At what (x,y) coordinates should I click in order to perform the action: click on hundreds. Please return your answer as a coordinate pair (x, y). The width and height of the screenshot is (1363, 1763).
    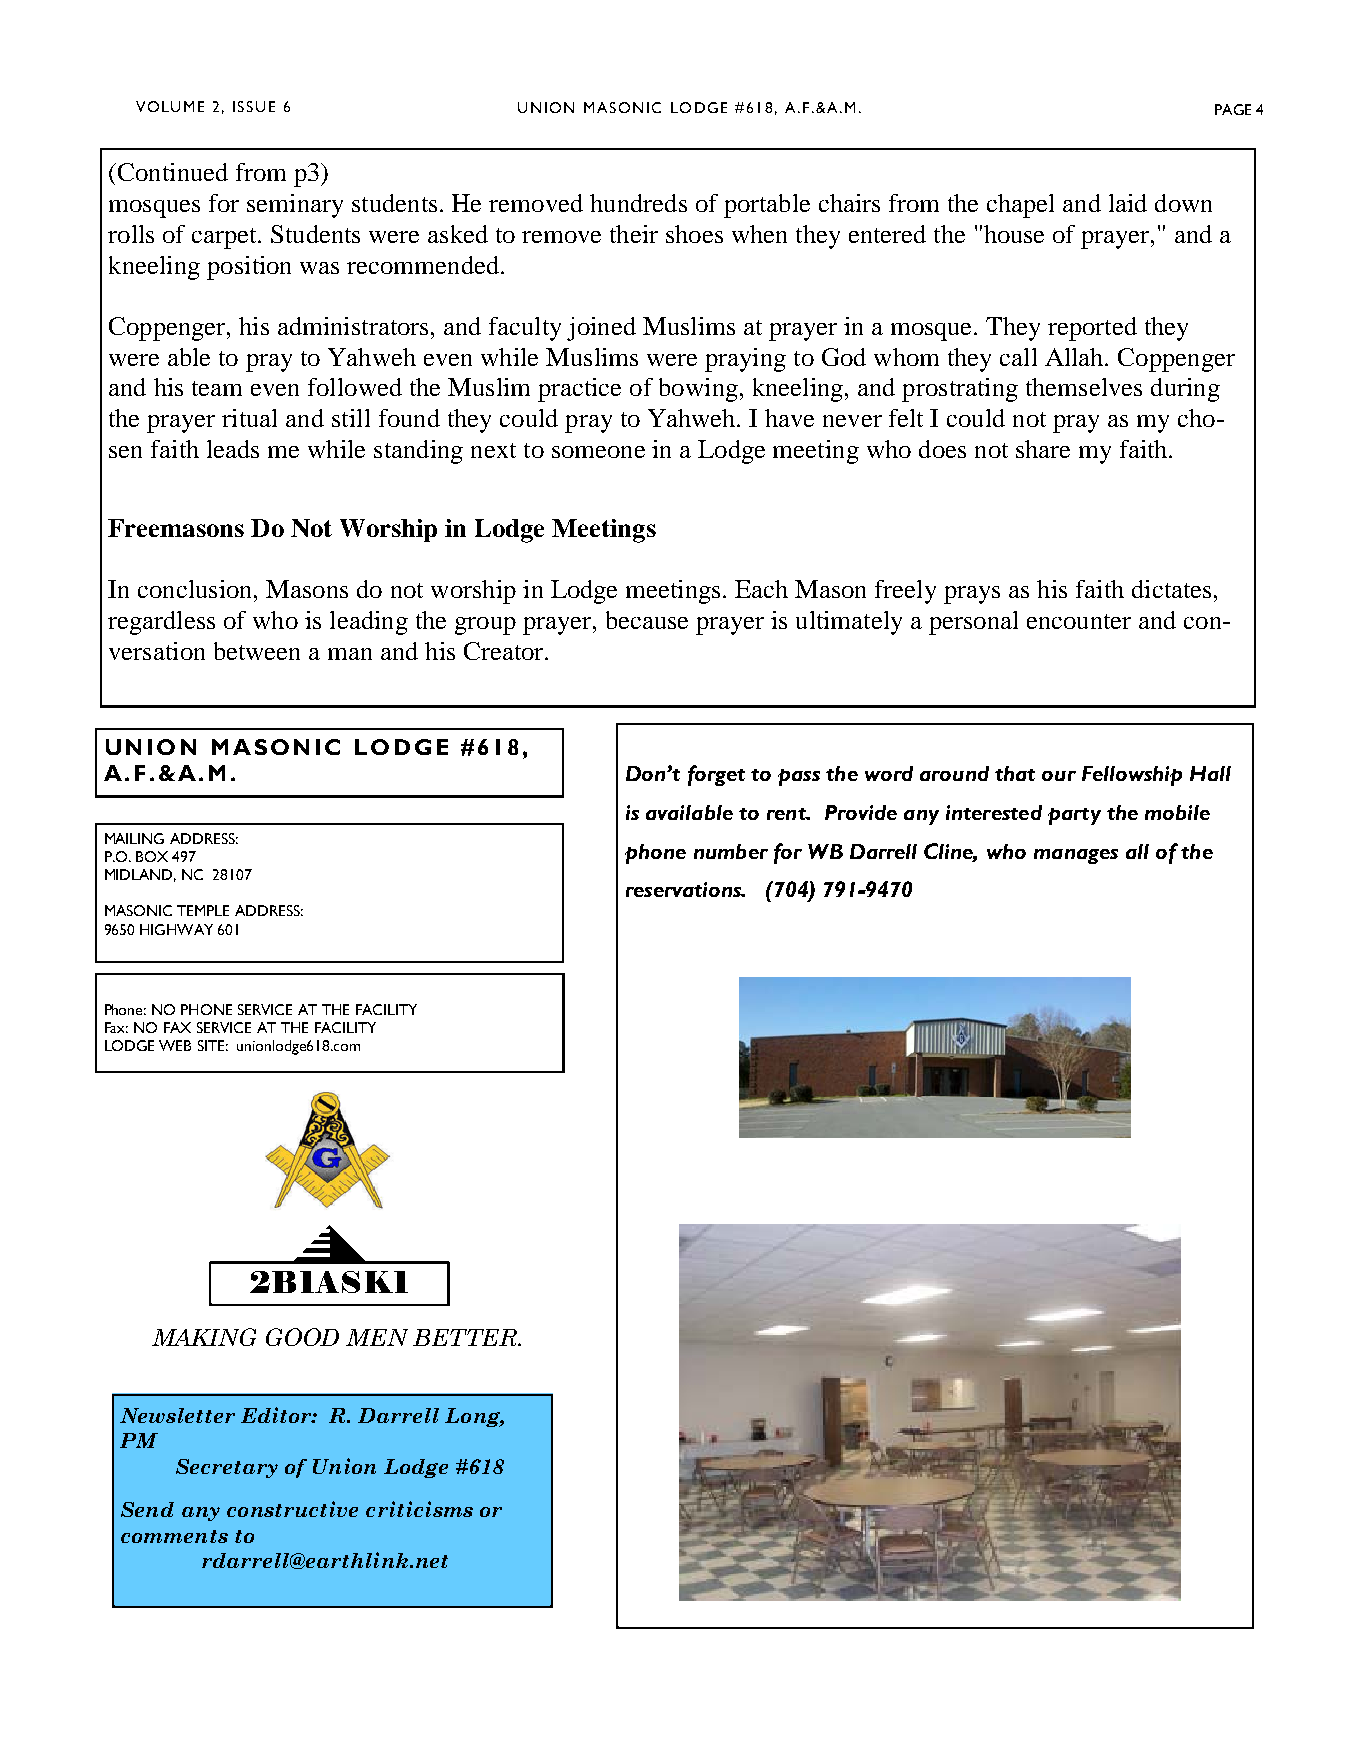
    Looking at the image, I should click on (638, 203).
